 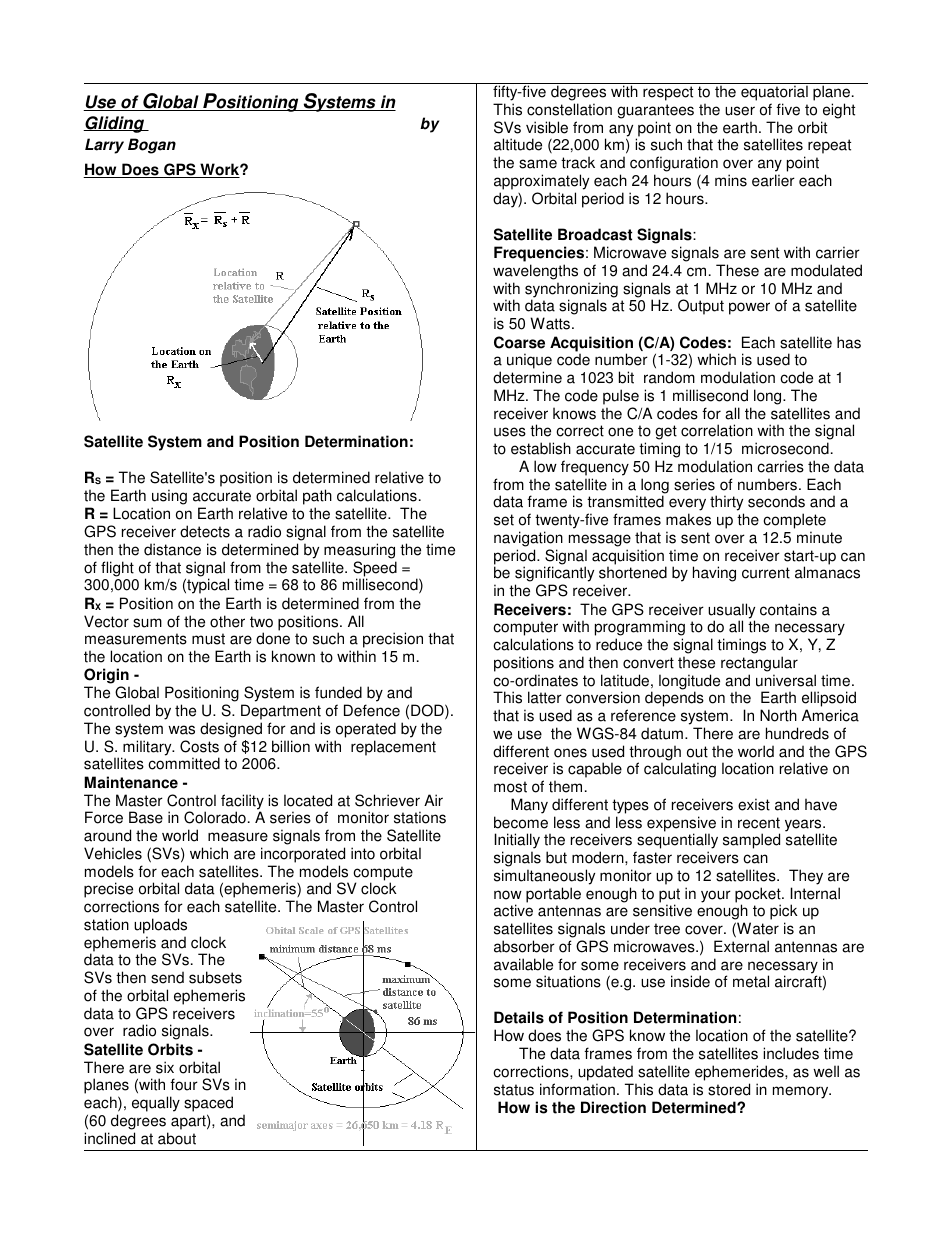 What do you see at coordinates (731, 612) in the image?
I see `usually` at bounding box center [731, 612].
